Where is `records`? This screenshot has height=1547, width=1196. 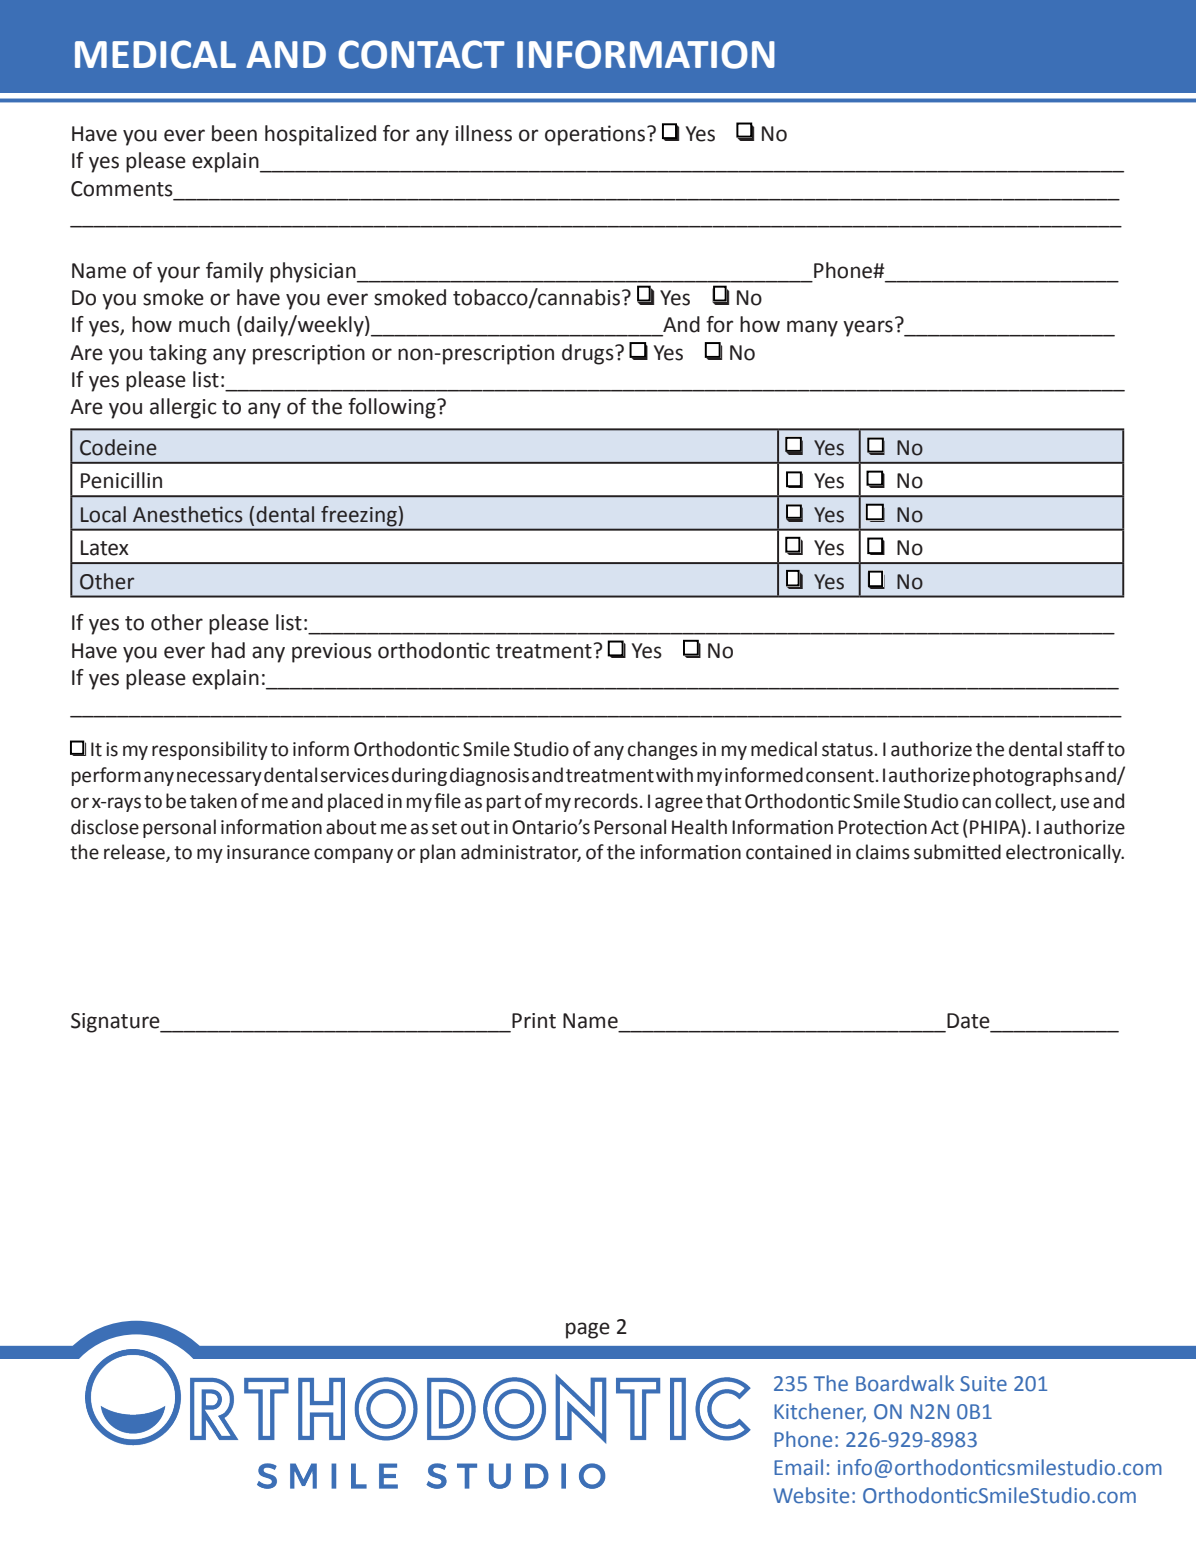
records is located at coordinates (606, 801).
